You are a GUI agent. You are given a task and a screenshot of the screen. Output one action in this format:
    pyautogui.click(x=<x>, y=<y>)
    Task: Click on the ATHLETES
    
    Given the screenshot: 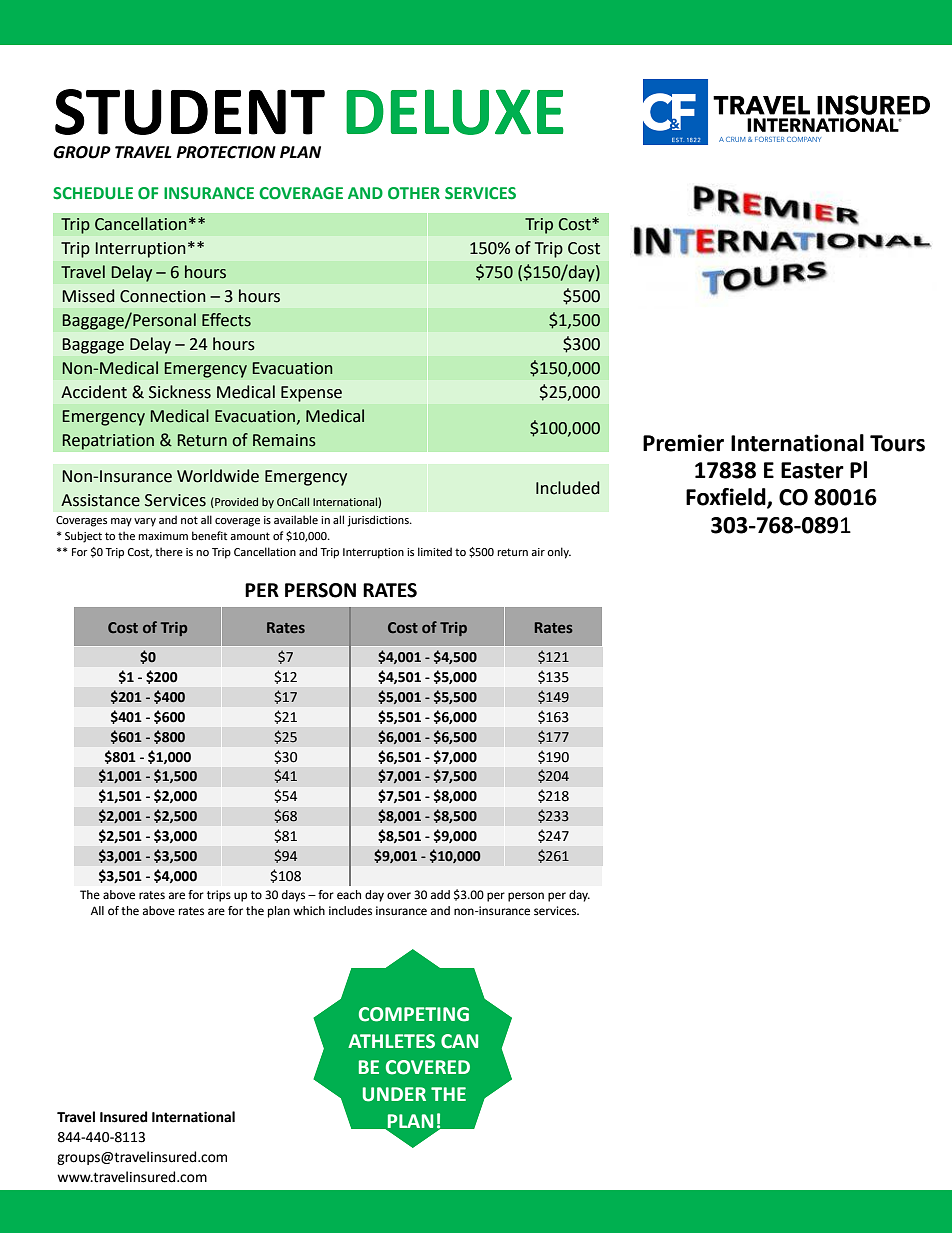 What is the action you would take?
    pyautogui.click(x=391, y=1041)
